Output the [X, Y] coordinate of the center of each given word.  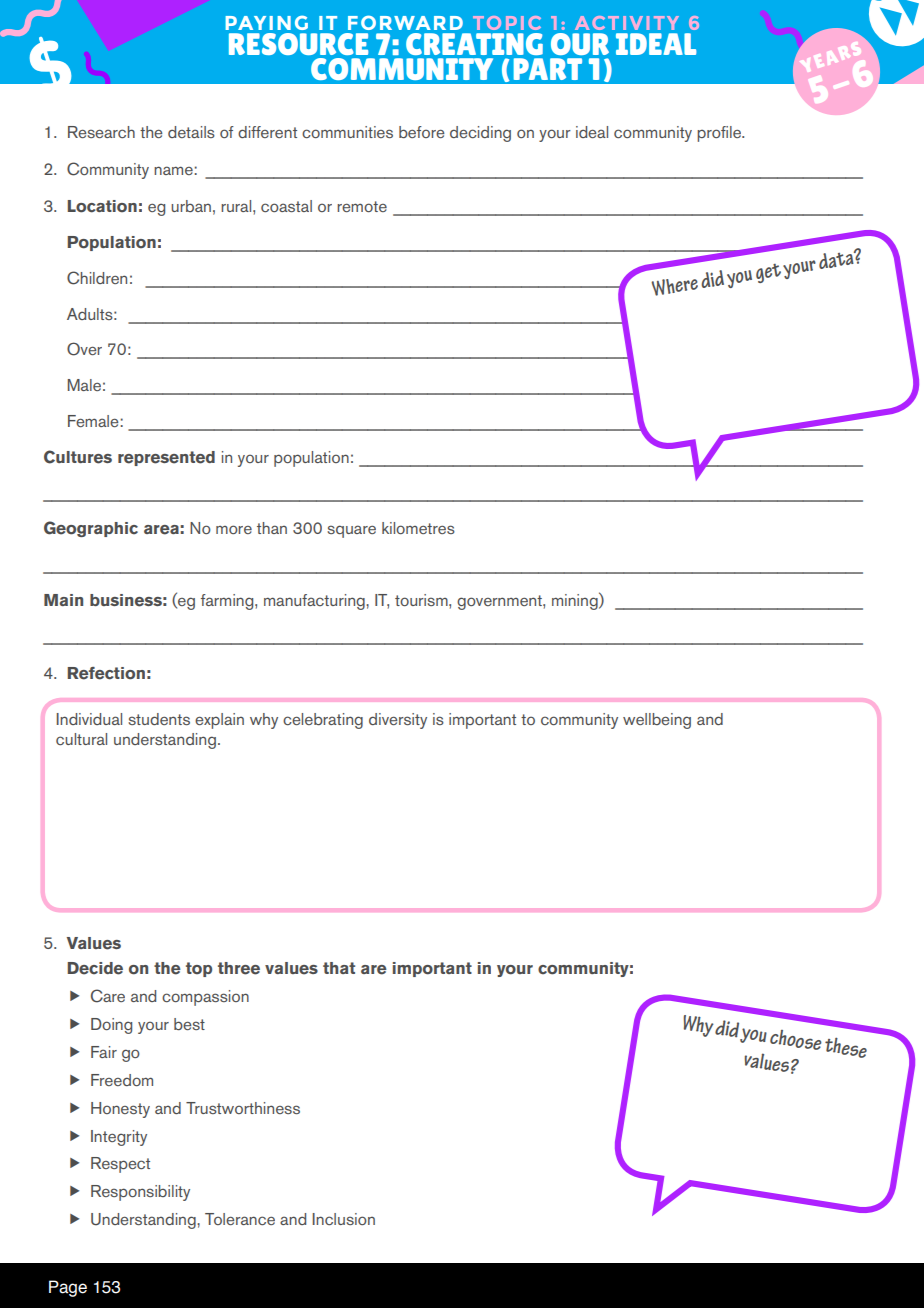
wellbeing [657, 721]
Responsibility [140, 1193]
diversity [398, 721]
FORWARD [405, 22]
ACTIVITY [627, 23]
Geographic [91, 529]
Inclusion [343, 1219]
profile [720, 134]
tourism [422, 600]
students [159, 719]
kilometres [418, 528]
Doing [111, 1026]
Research [101, 132]
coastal [286, 206]
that [339, 968]
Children [97, 278]
